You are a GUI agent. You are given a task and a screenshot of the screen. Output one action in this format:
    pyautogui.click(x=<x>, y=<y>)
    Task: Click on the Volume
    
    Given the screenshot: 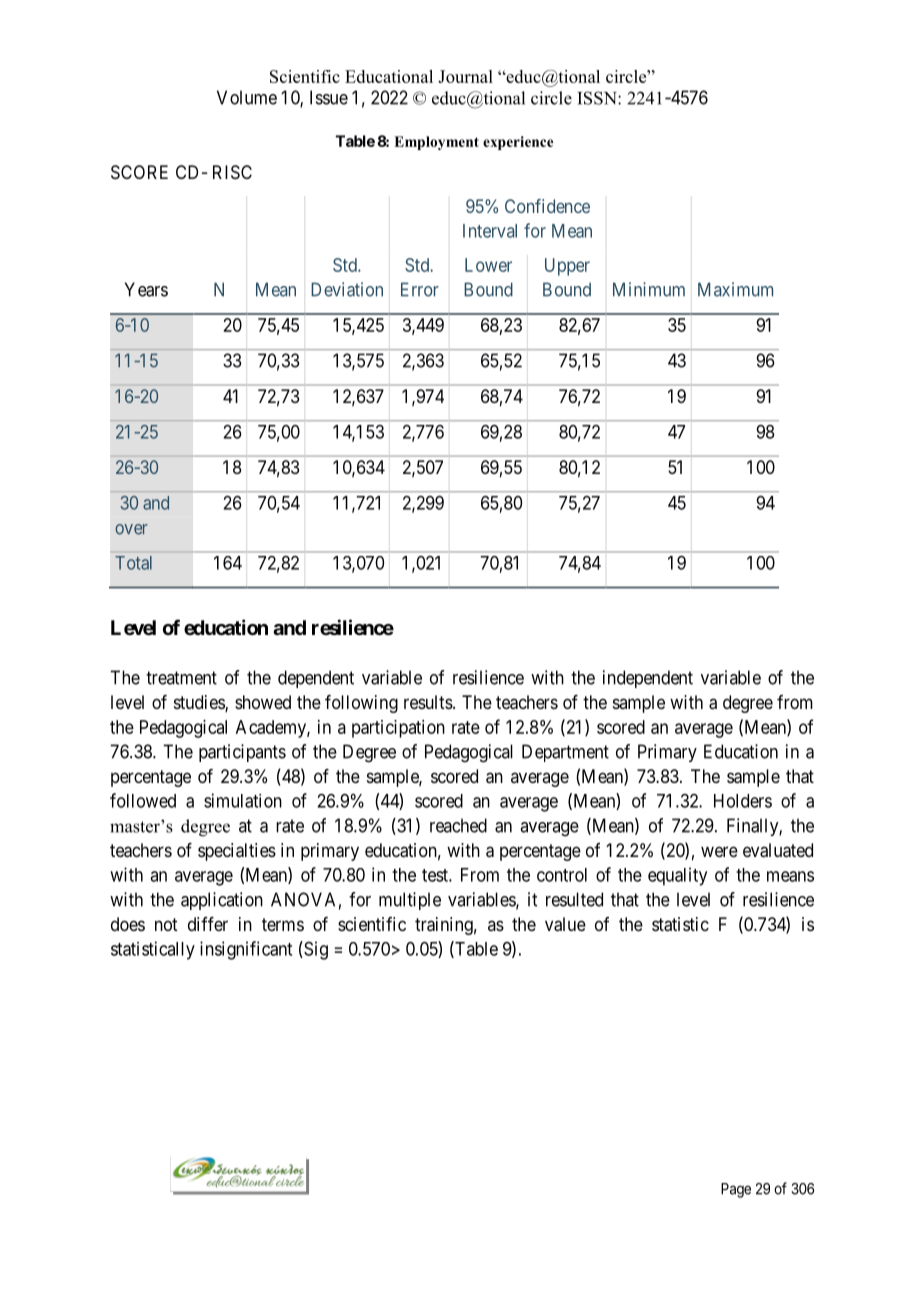 What is the action you would take?
    pyautogui.click(x=247, y=97)
